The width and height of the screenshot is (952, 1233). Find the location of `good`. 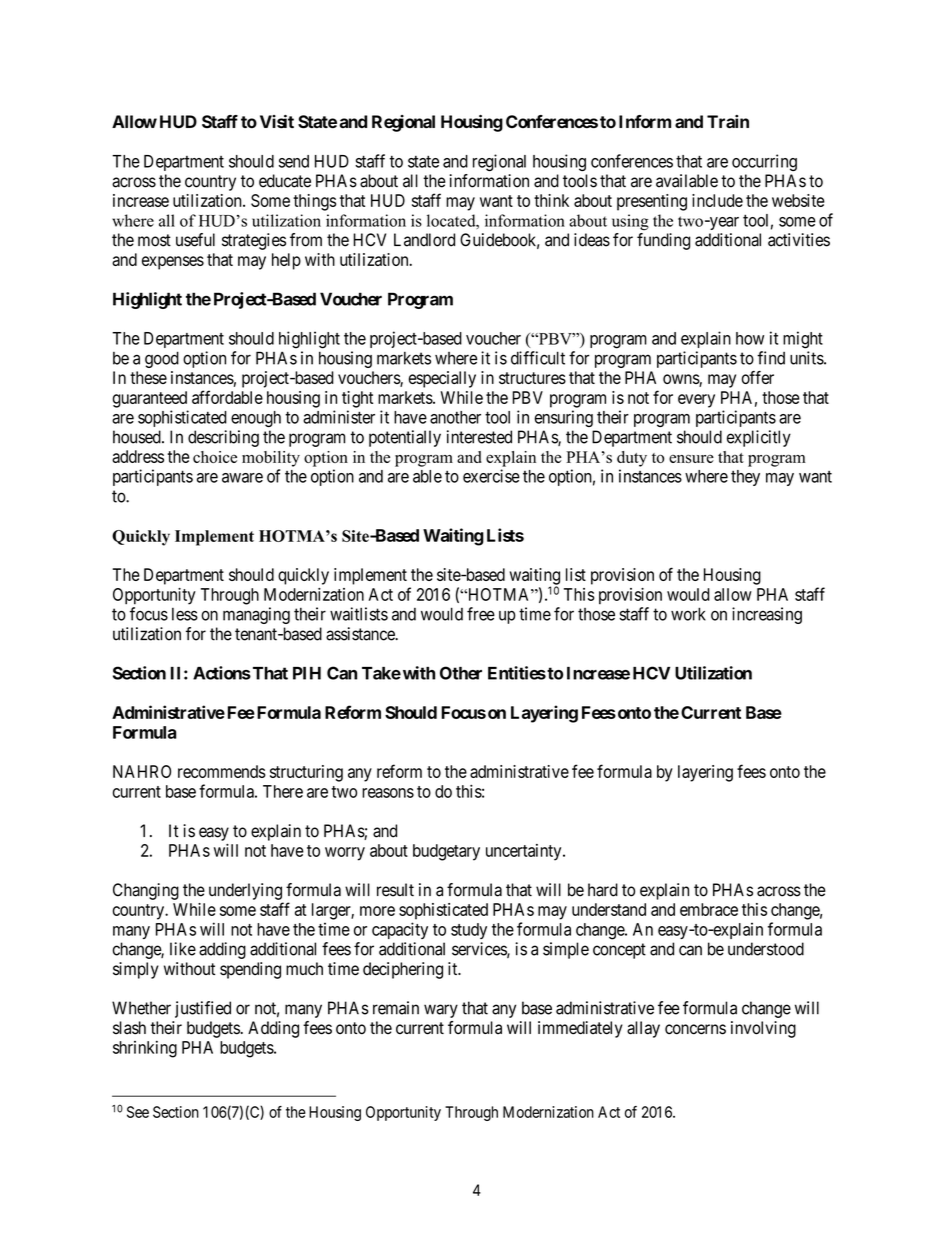

good is located at coordinates (162, 359).
